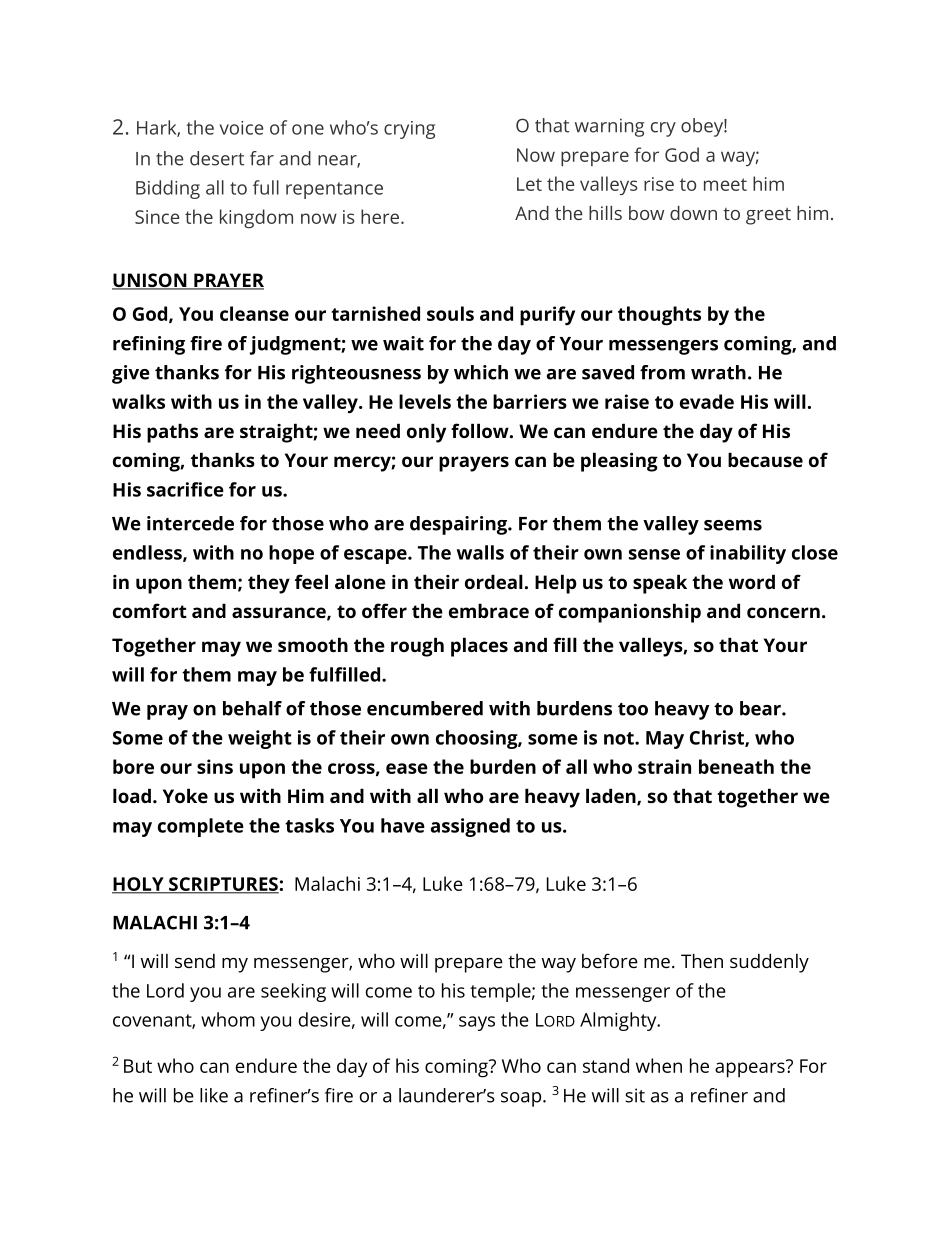 The image size is (952, 1233). I want to click on because, so click(765, 459).
